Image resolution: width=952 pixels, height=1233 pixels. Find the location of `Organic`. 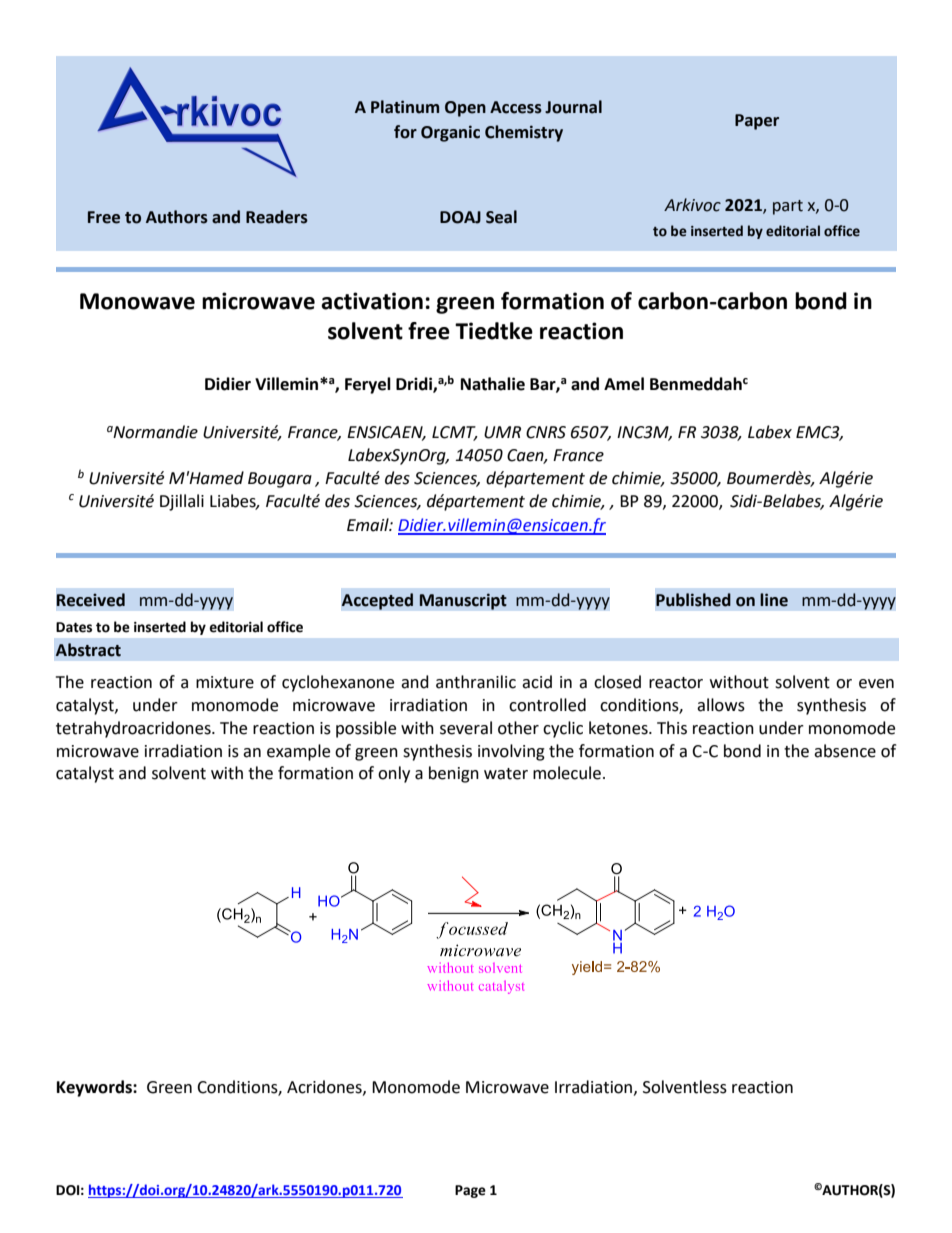

Organic is located at coordinates (450, 133).
